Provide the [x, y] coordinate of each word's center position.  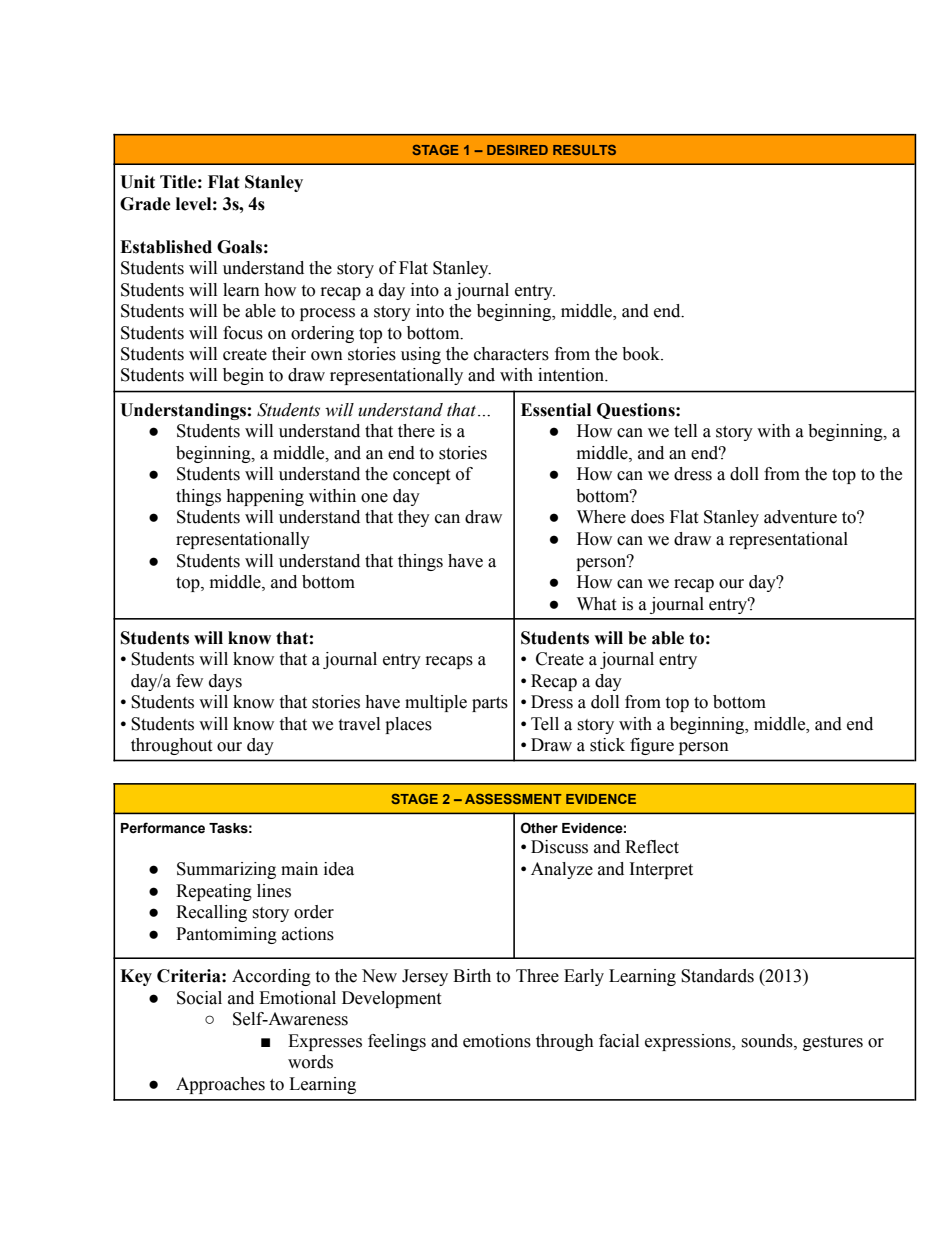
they [414, 518]
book [642, 354]
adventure [800, 517]
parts [490, 704]
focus [243, 333]
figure [652, 746]
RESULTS [584, 150]
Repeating [214, 892]
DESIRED [517, 150]
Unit [137, 182]
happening [265, 497]
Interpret [661, 870]
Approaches [220, 1085]
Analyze [562, 870]
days [225, 682]
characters [511, 354]
